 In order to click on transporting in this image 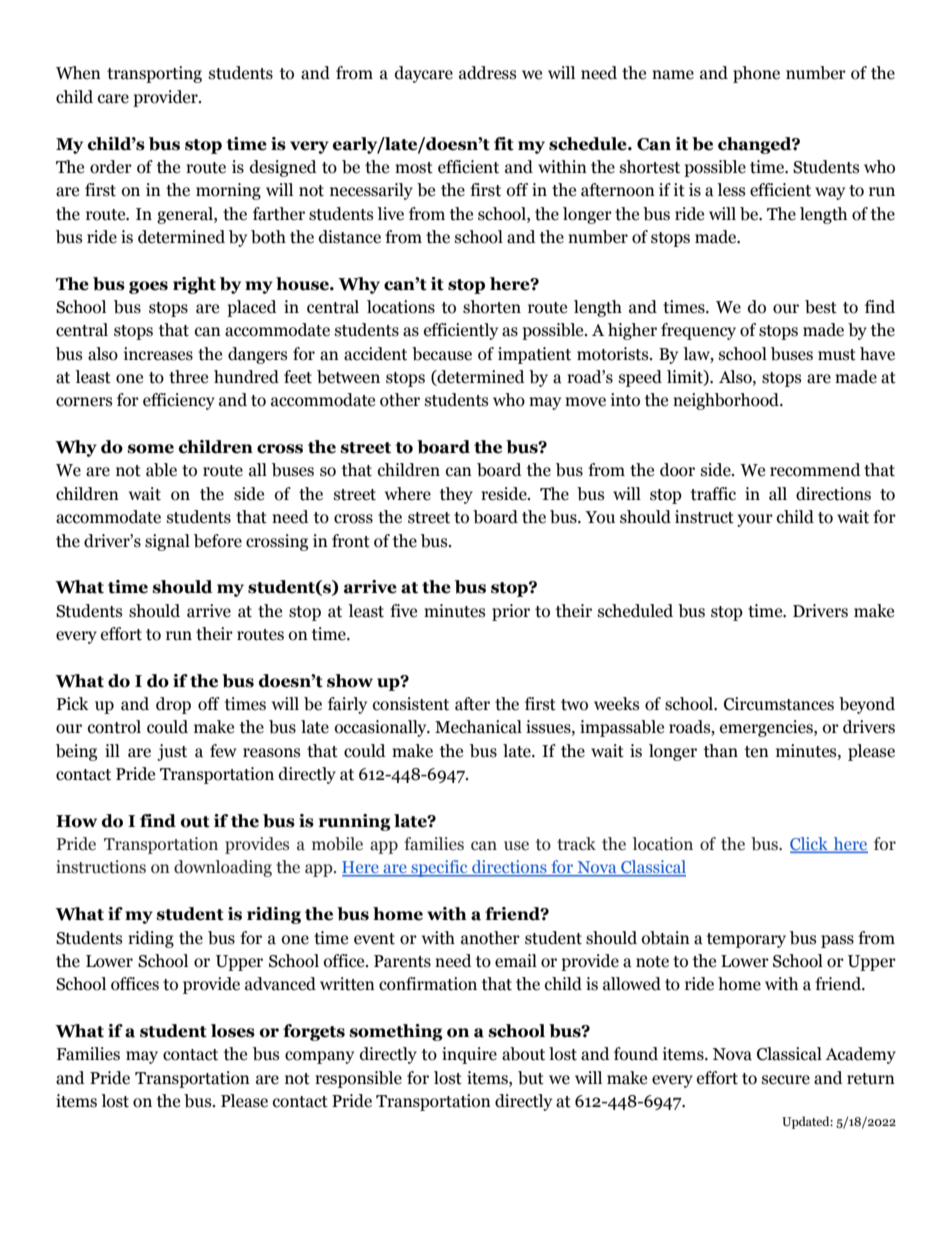, I will do `click(154, 74)`.
